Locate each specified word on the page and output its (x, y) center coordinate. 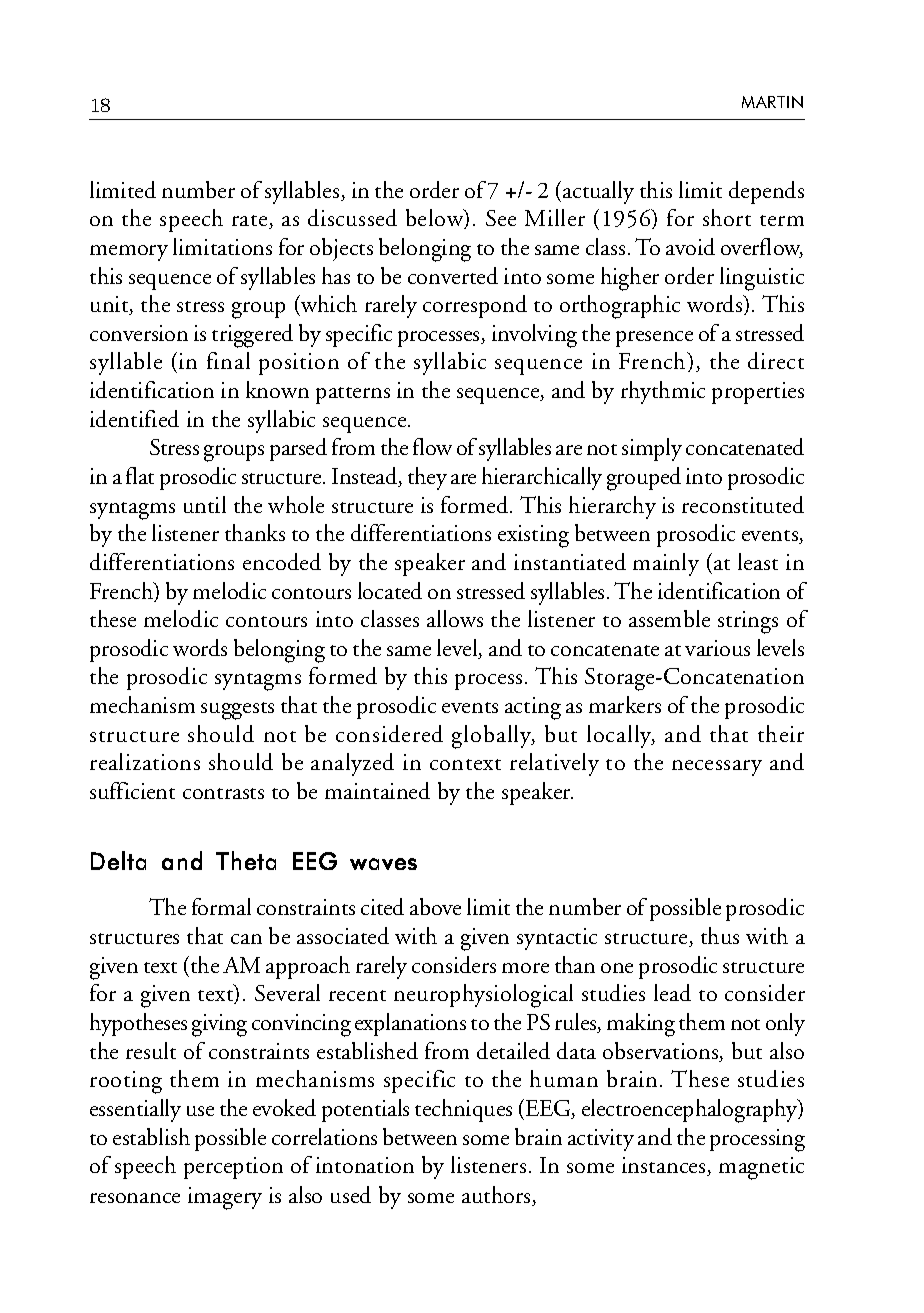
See (501, 218)
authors (497, 1196)
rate (251, 222)
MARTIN (772, 102)
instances (665, 1166)
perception (233, 1168)
